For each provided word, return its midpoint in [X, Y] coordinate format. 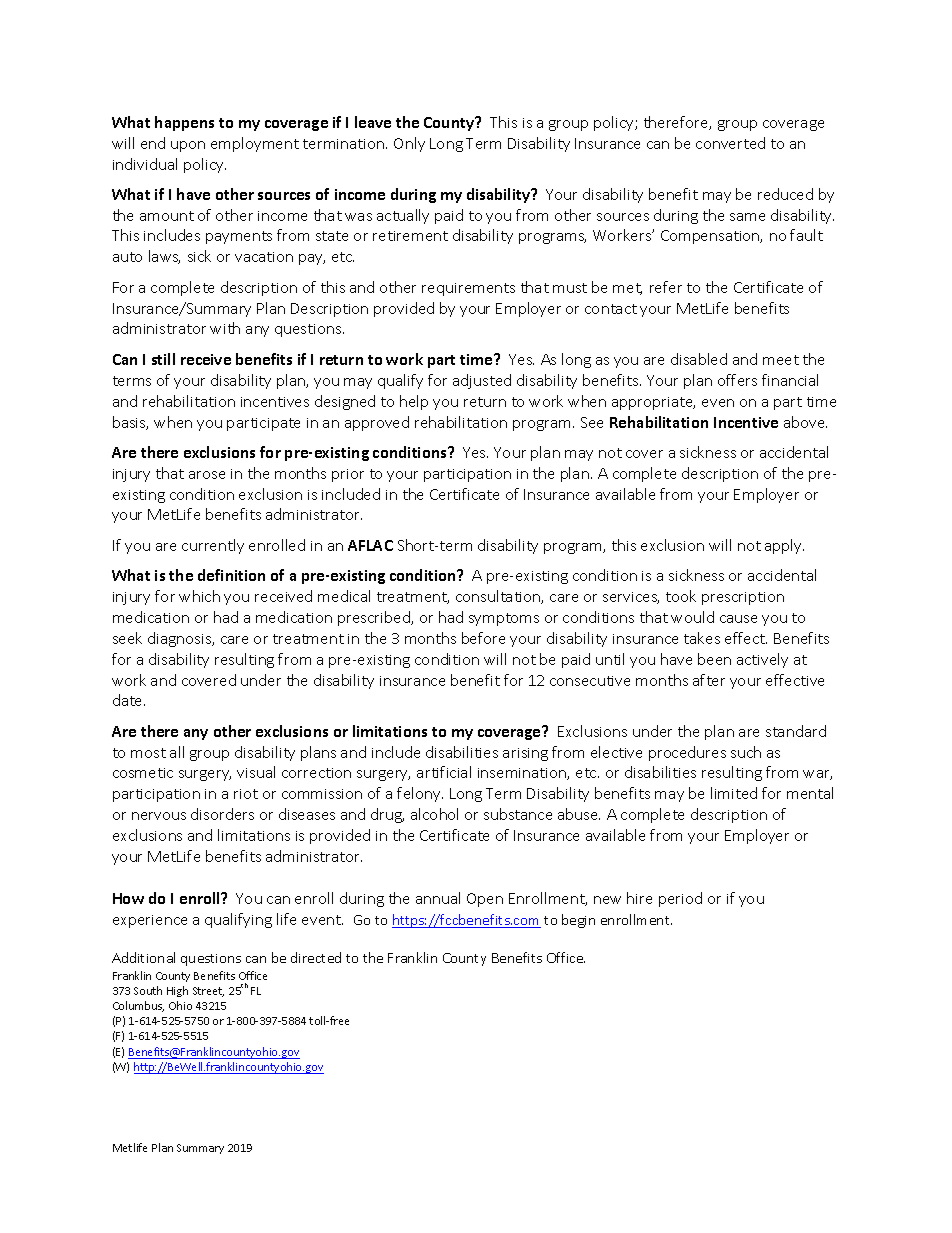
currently [213, 546]
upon [188, 146]
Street [208, 992]
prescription [743, 598]
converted [730, 143]
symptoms [504, 619]
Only [409, 144]
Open [485, 900]
